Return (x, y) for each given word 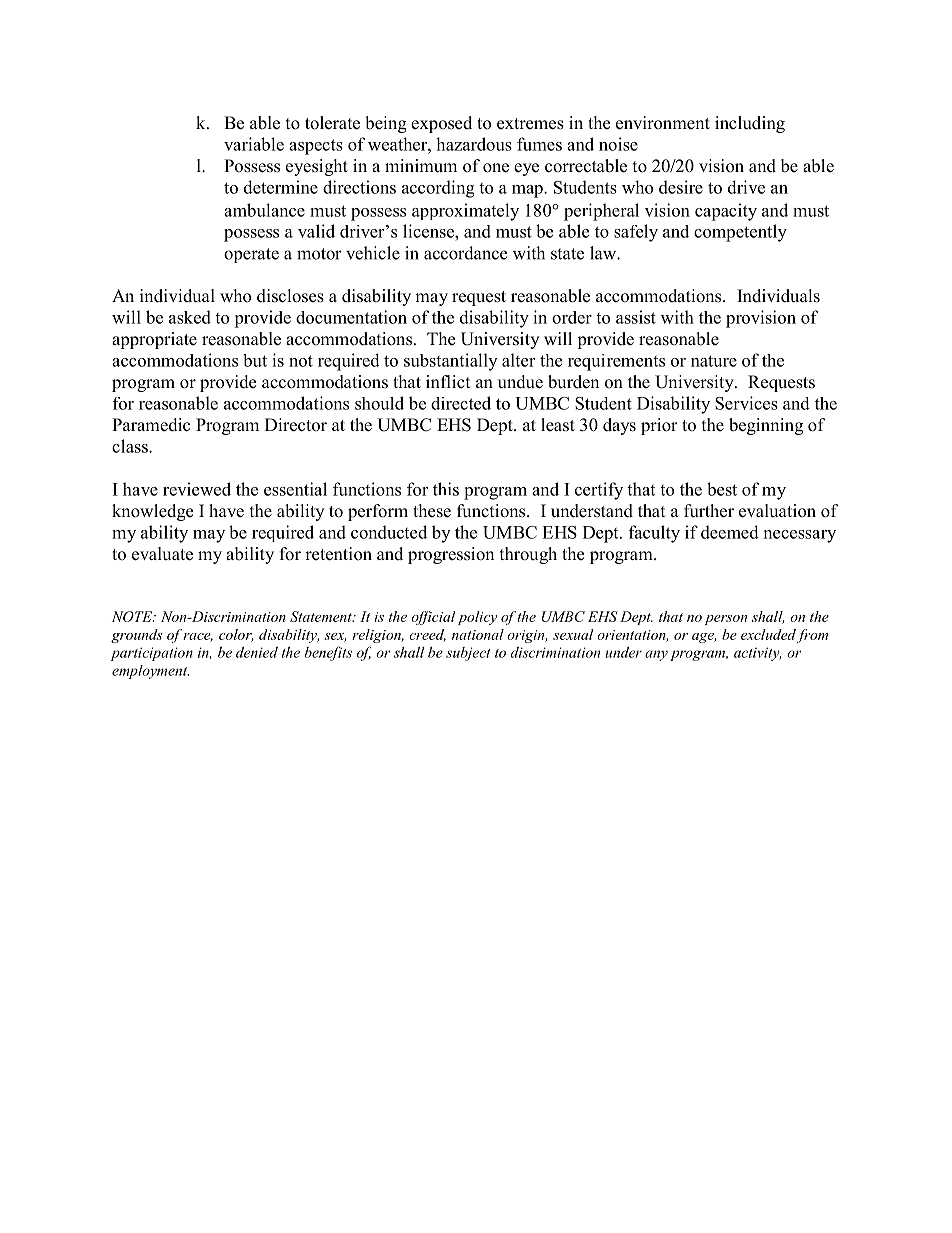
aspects (316, 147)
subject (468, 654)
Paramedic (151, 425)
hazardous (474, 144)
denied (257, 652)
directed (461, 403)
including (750, 124)
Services (746, 403)
